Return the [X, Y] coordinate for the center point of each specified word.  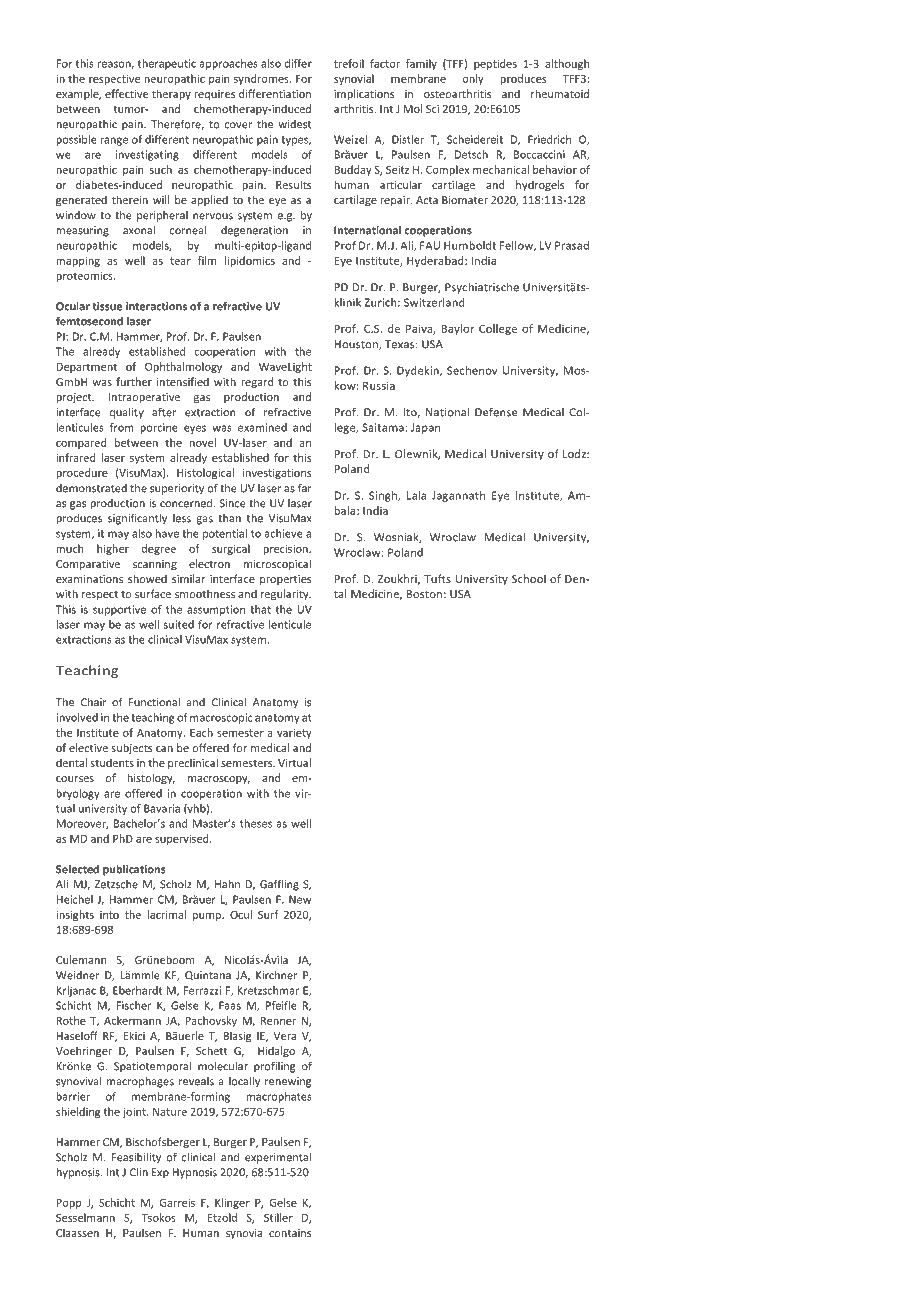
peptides [495, 64]
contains [290, 1233]
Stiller [278, 1217]
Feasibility [136, 1158]
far [305, 488]
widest [294, 124]
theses [256, 823]
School [529, 578]
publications [134, 870]
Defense [496, 412]
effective [126, 93]
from [122, 427]
